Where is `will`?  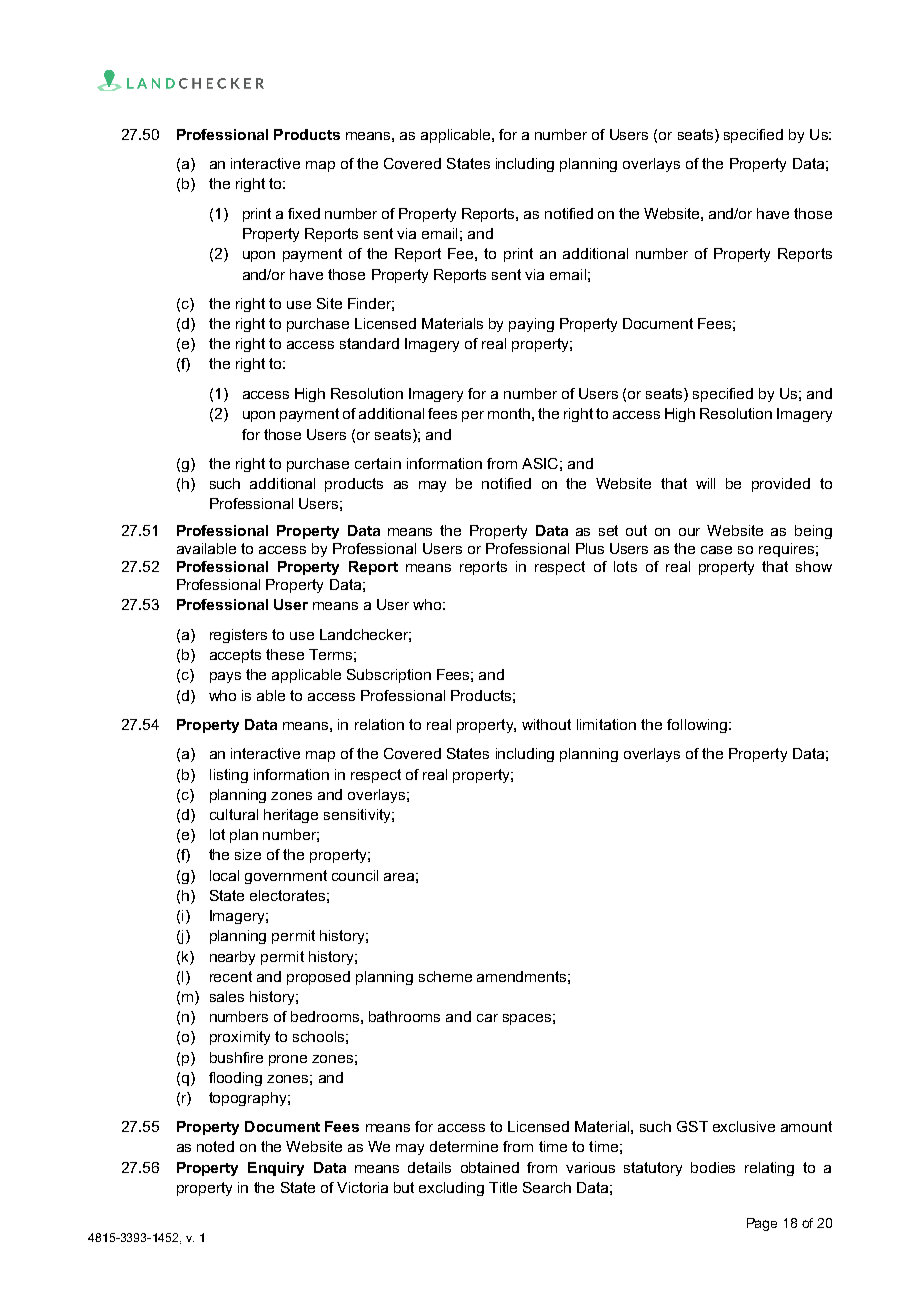
will is located at coordinates (705, 483).
